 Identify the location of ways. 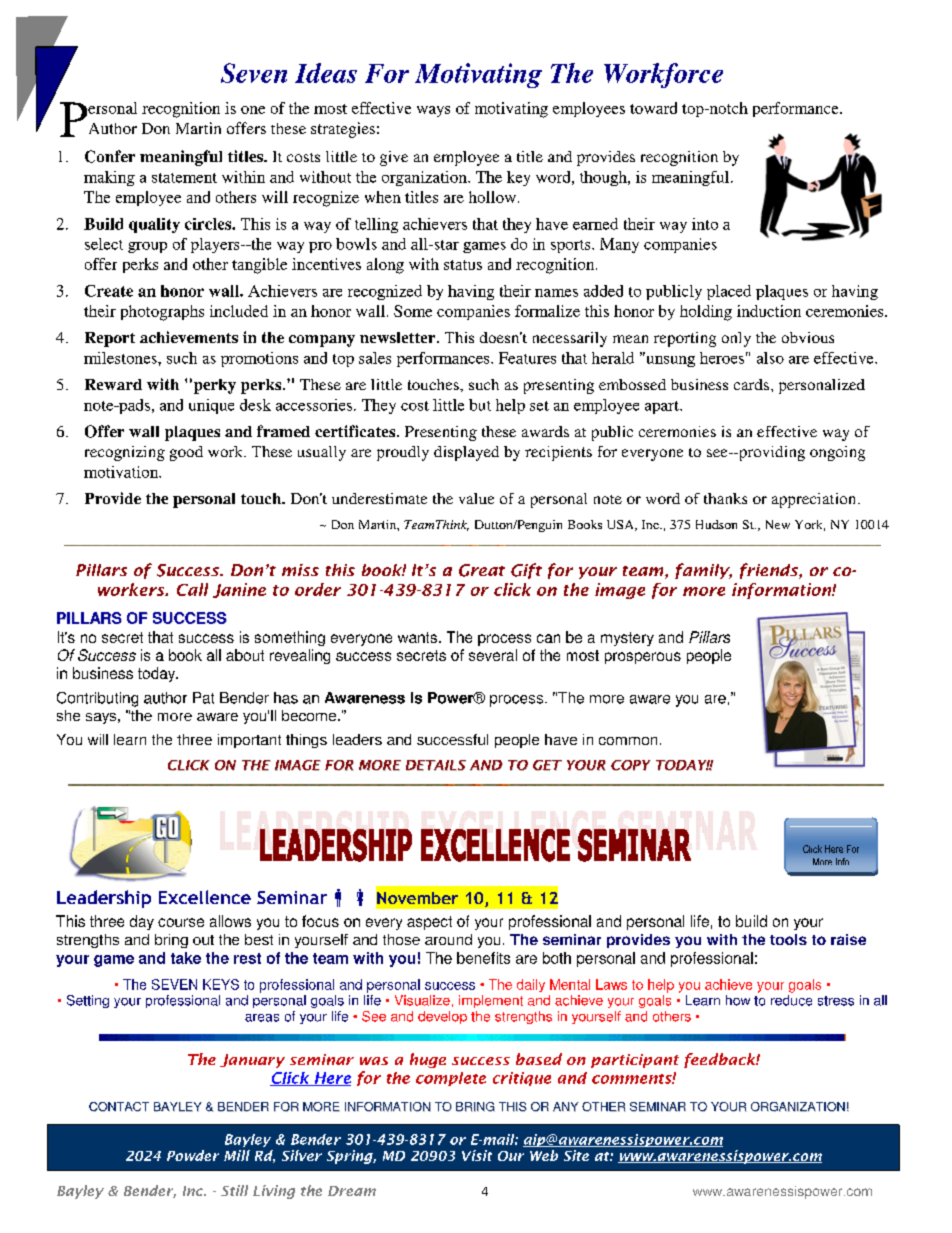
(433, 111).
